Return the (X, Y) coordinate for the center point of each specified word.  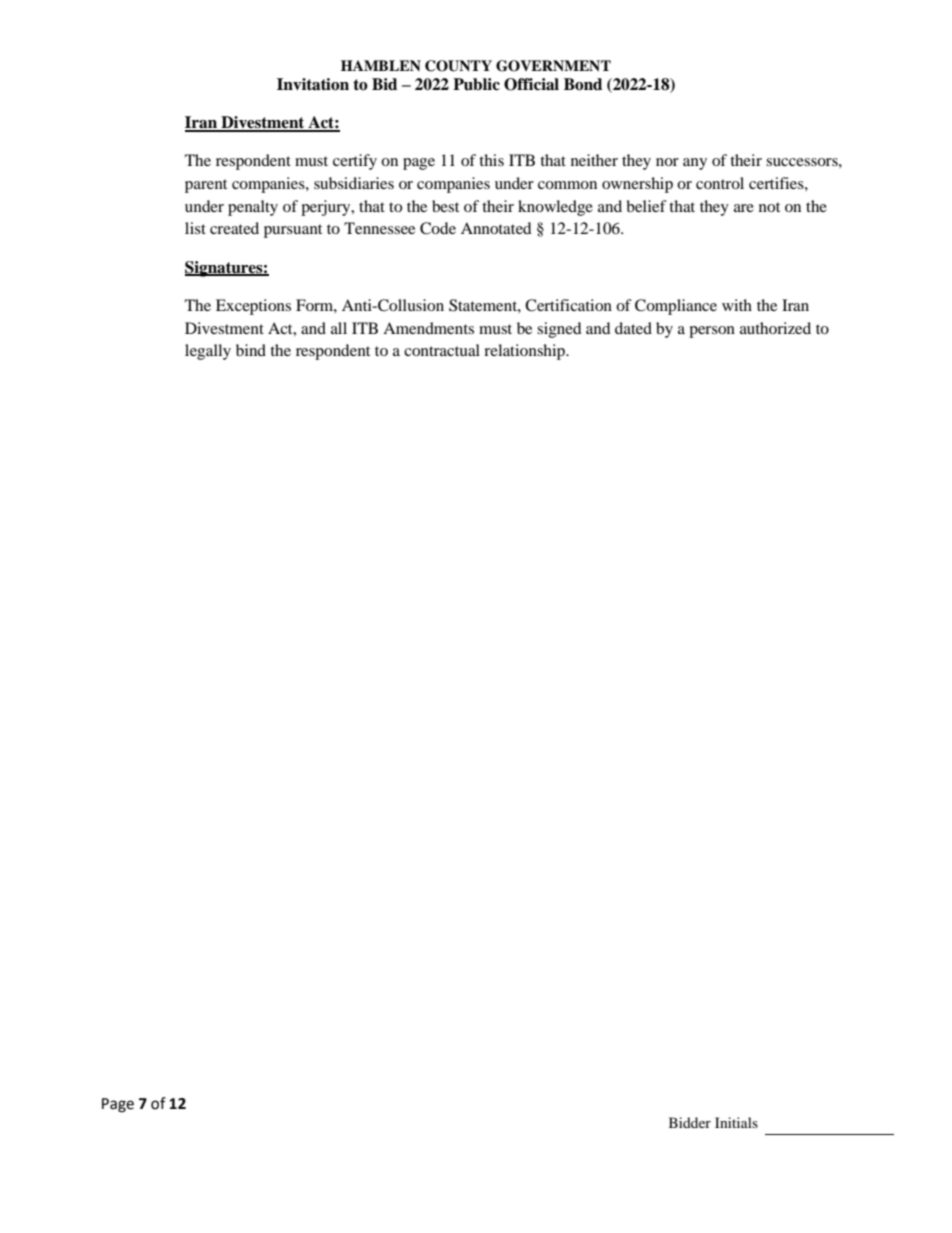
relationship (526, 352)
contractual (442, 350)
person (712, 332)
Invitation (313, 84)
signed (559, 330)
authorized (775, 328)
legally (208, 352)
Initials (736, 1122)
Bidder (690, 1122)
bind (251, 350)
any (695, 164)
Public (476, 84)
